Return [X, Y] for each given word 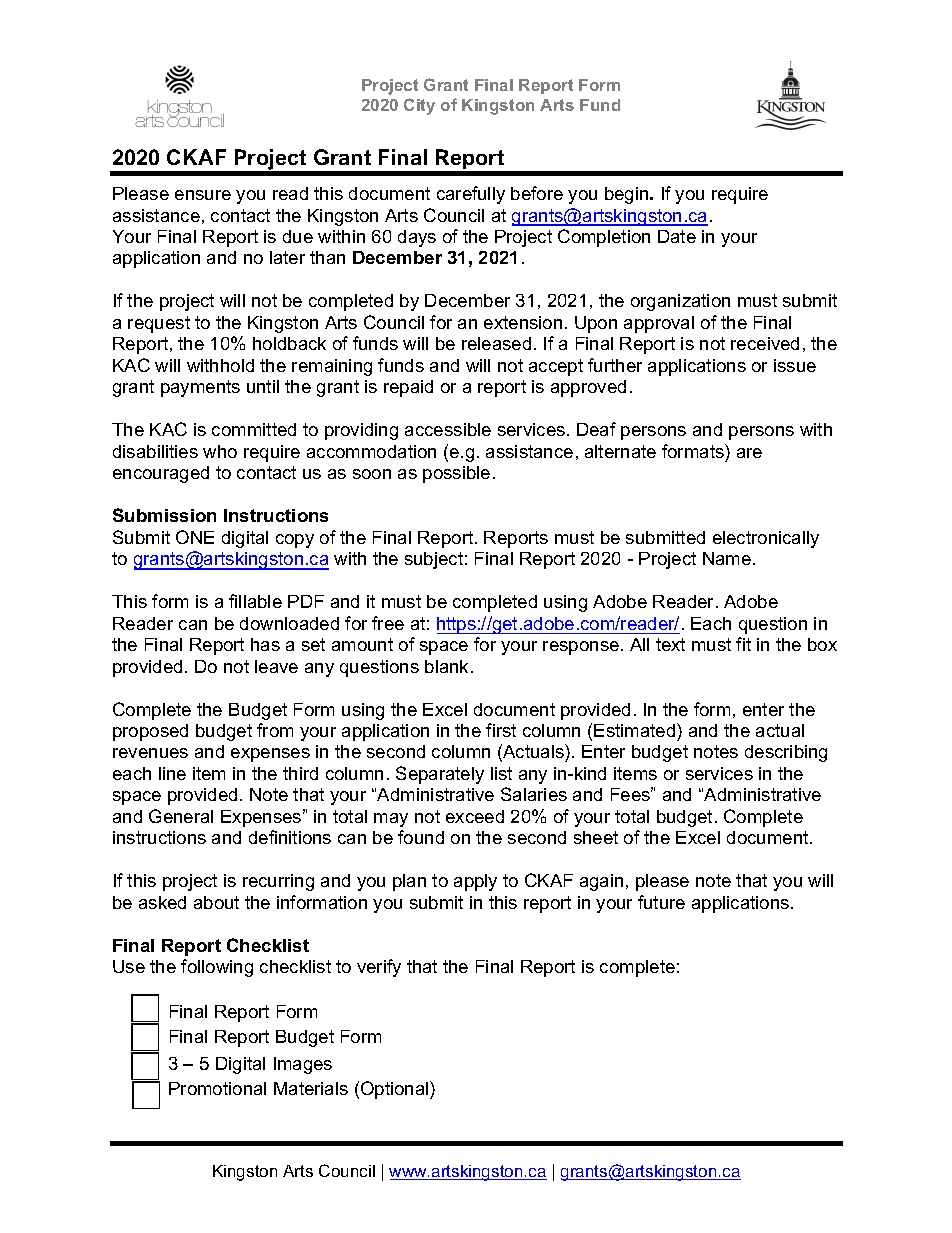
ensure [203, 195]
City [419, 106]
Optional [396, 1090]
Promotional [217, 1088]
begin [628, 195]
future [661, 902]
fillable [255, 601]
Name [728, 558]
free [388, 623]
